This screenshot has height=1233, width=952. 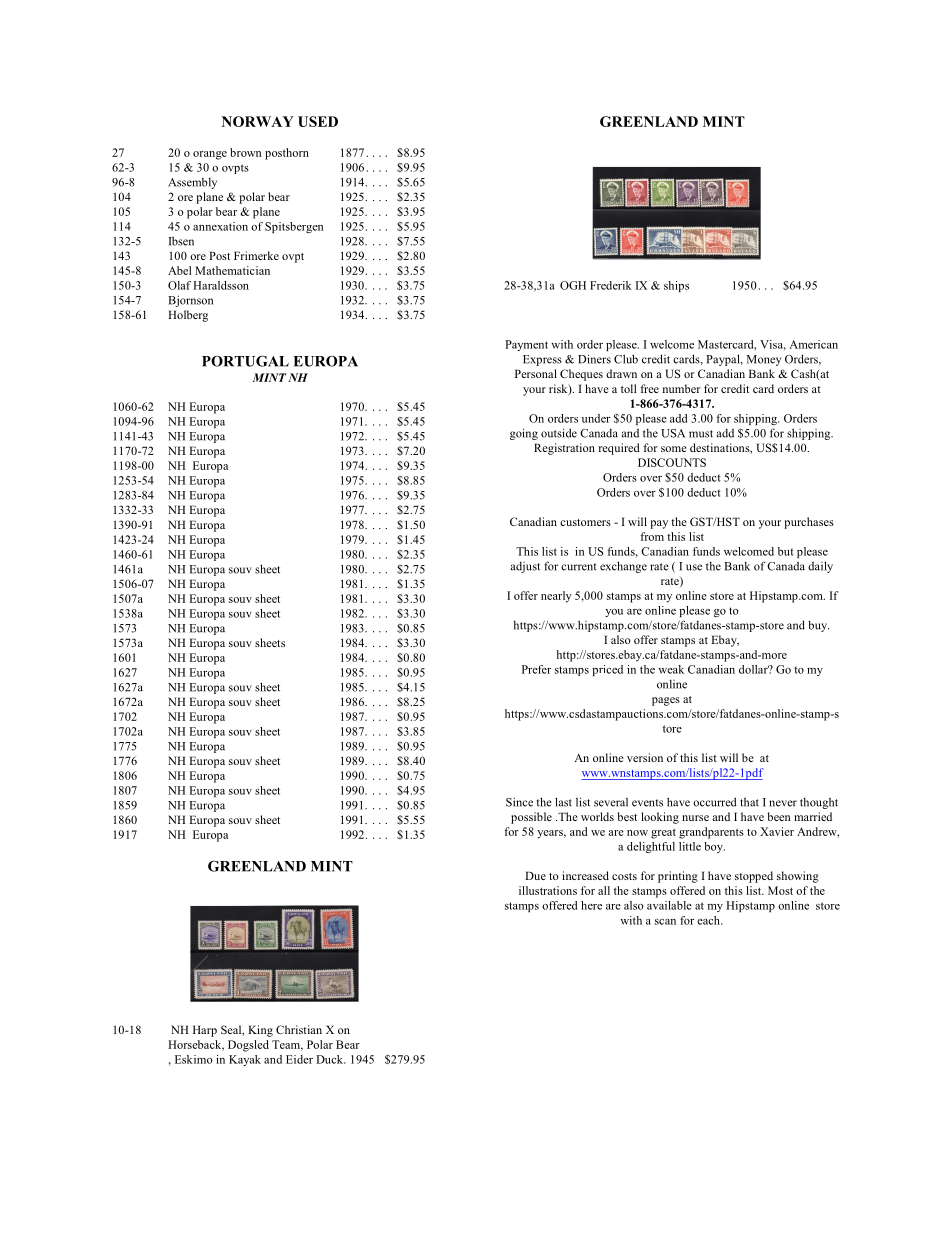 What do you see at coordinates (536, 669) in the screenshot?
I see `Prefer` at bounding box center [536, 669].
